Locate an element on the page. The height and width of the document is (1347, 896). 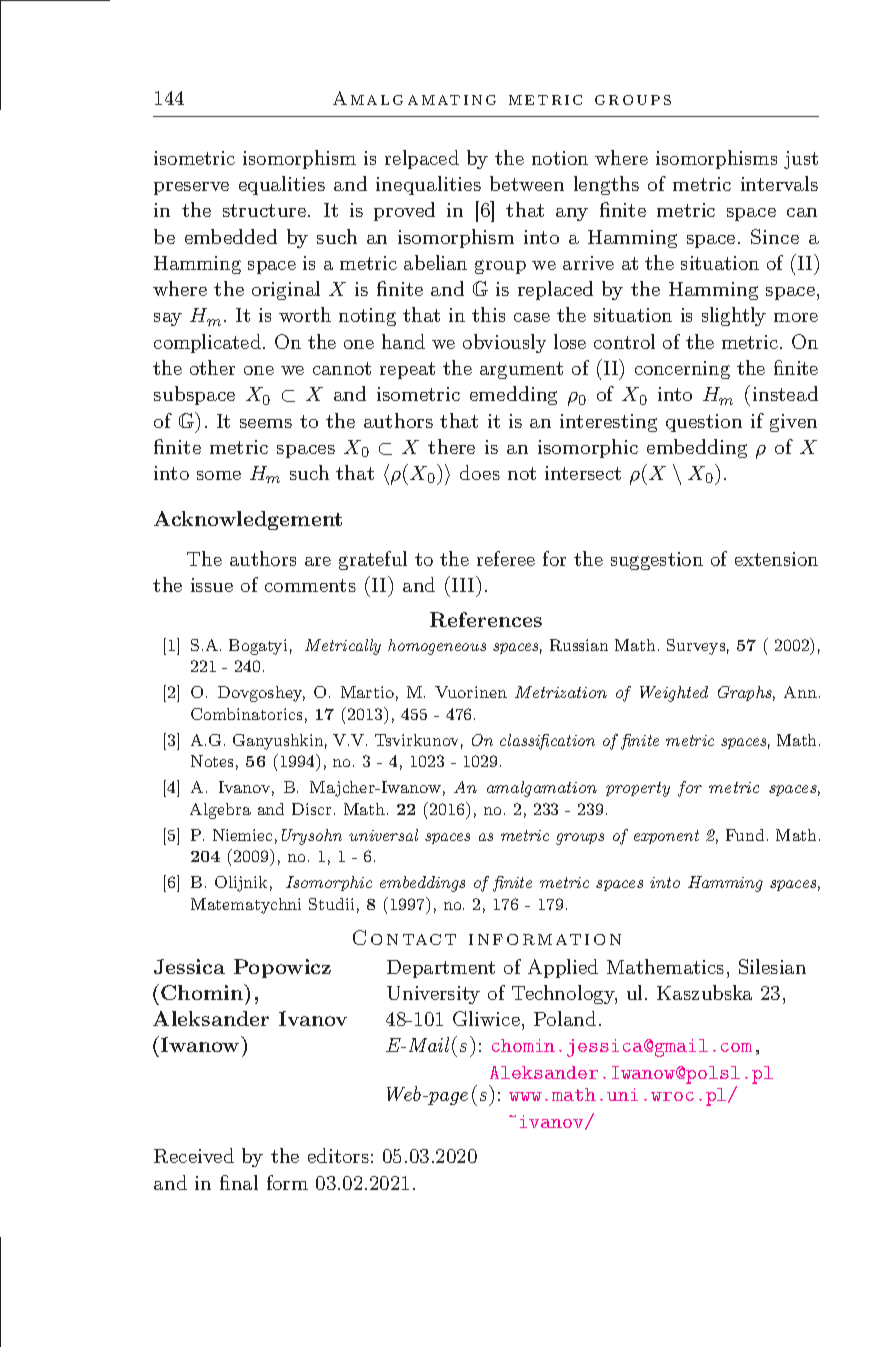
editors is located at coordinates (338, 1155).
